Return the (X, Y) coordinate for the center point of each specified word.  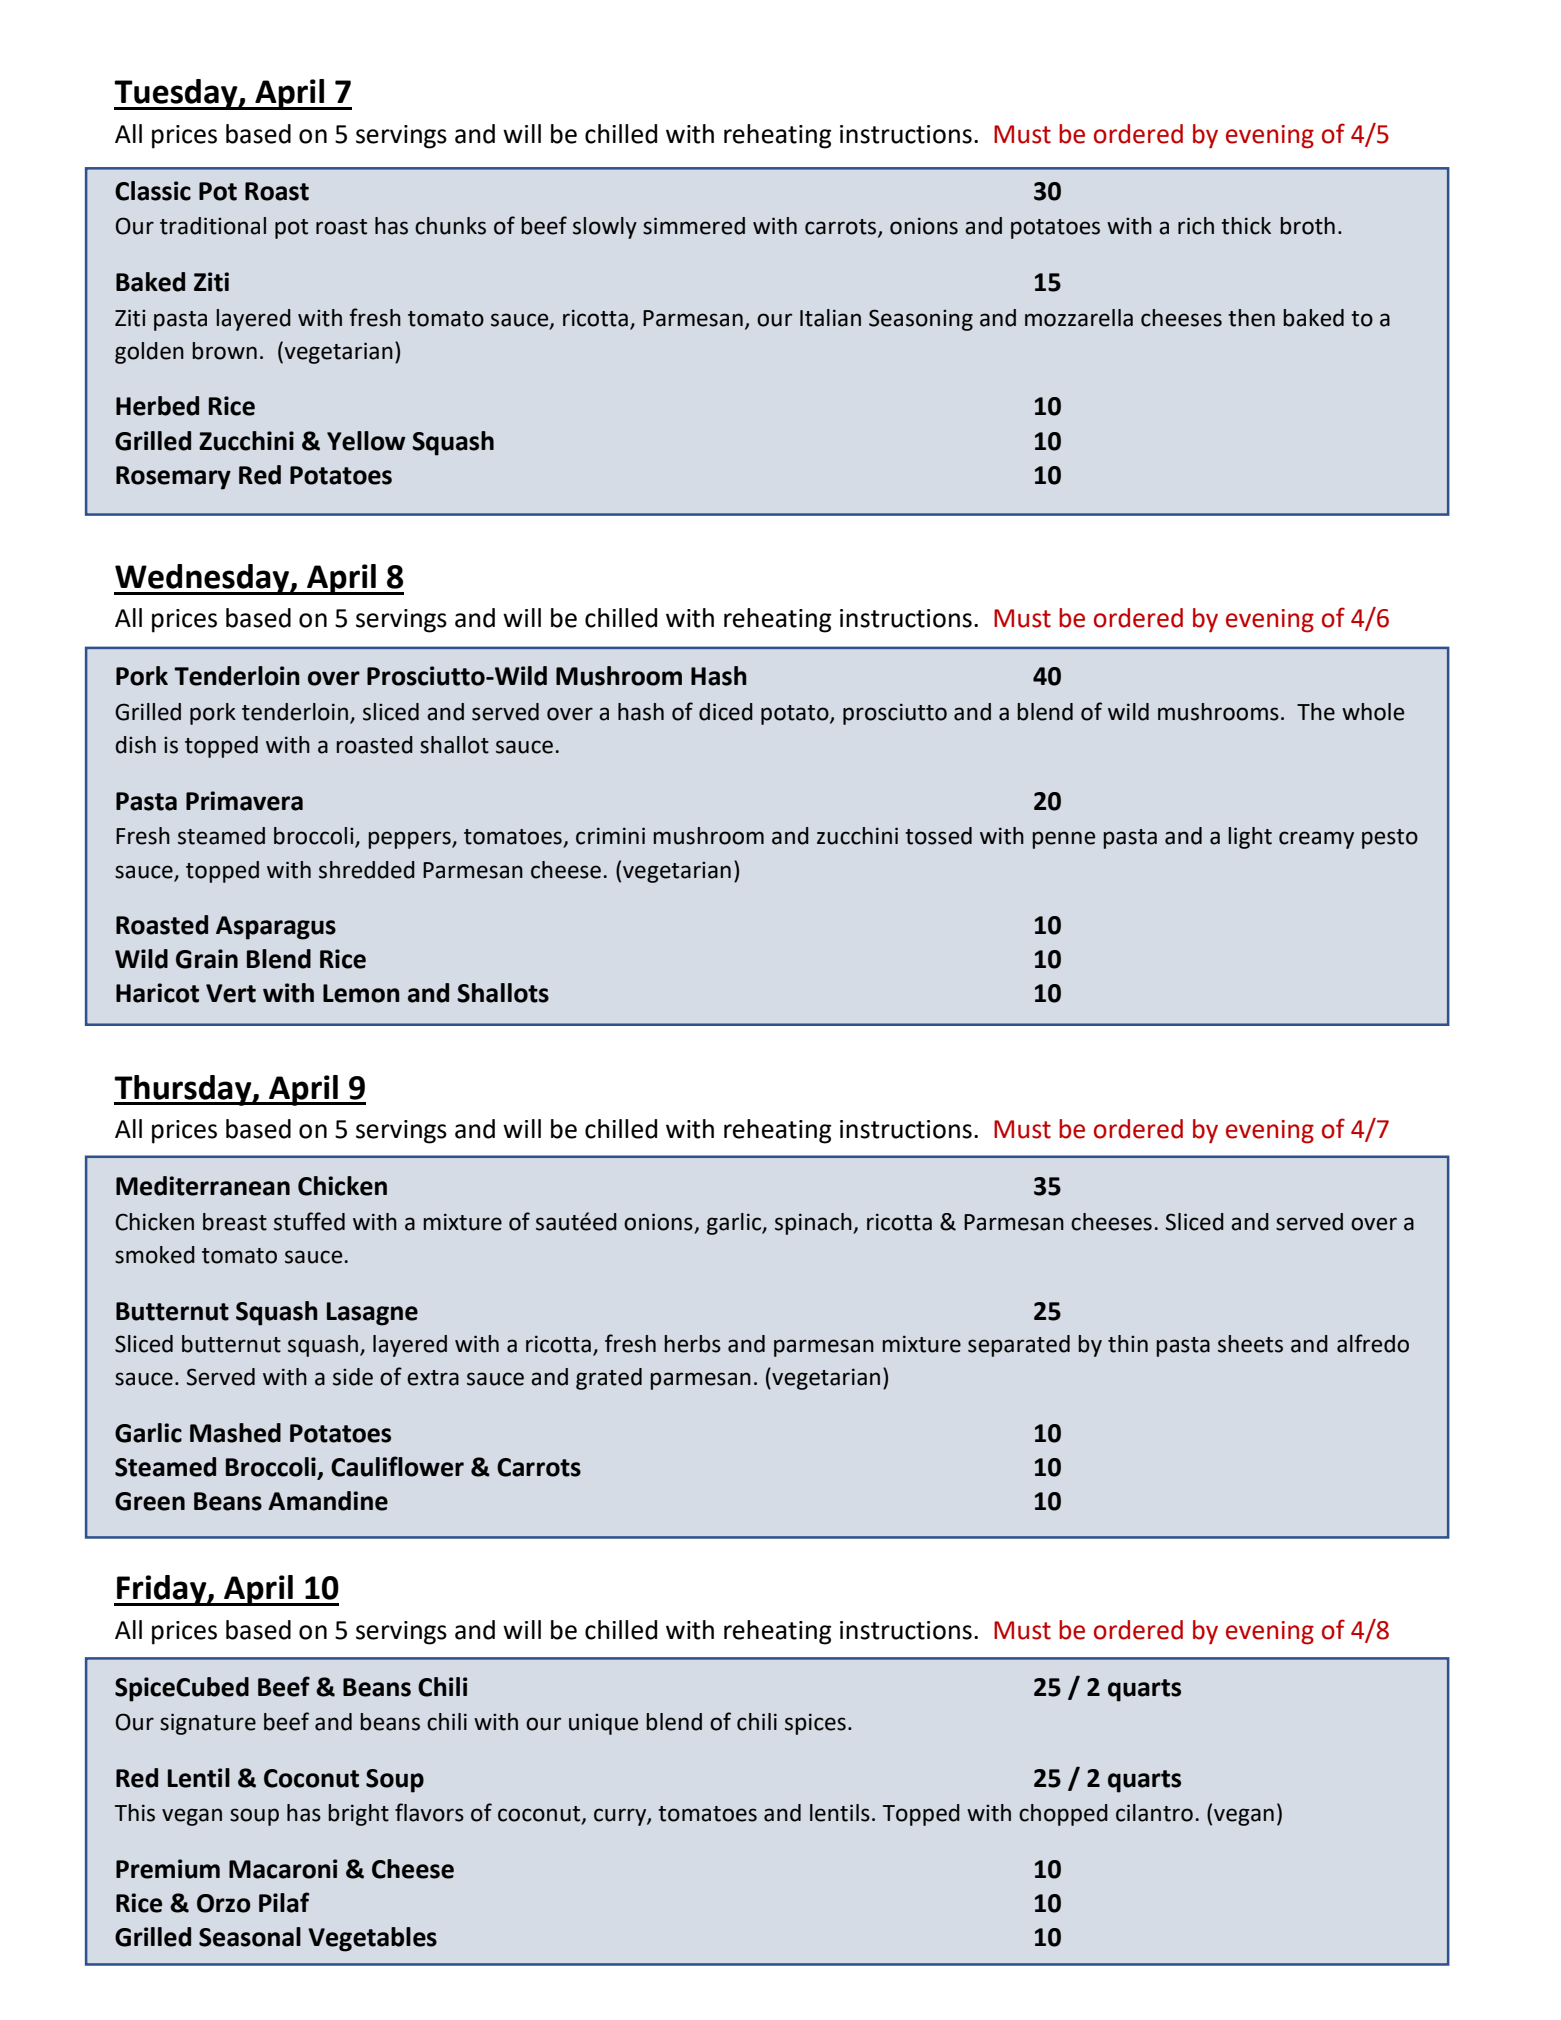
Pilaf (284, 1902)
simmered (694, 226)
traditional (213, 226)
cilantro (1154, 1813)
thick (1246, 226)
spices (815, 1724)
